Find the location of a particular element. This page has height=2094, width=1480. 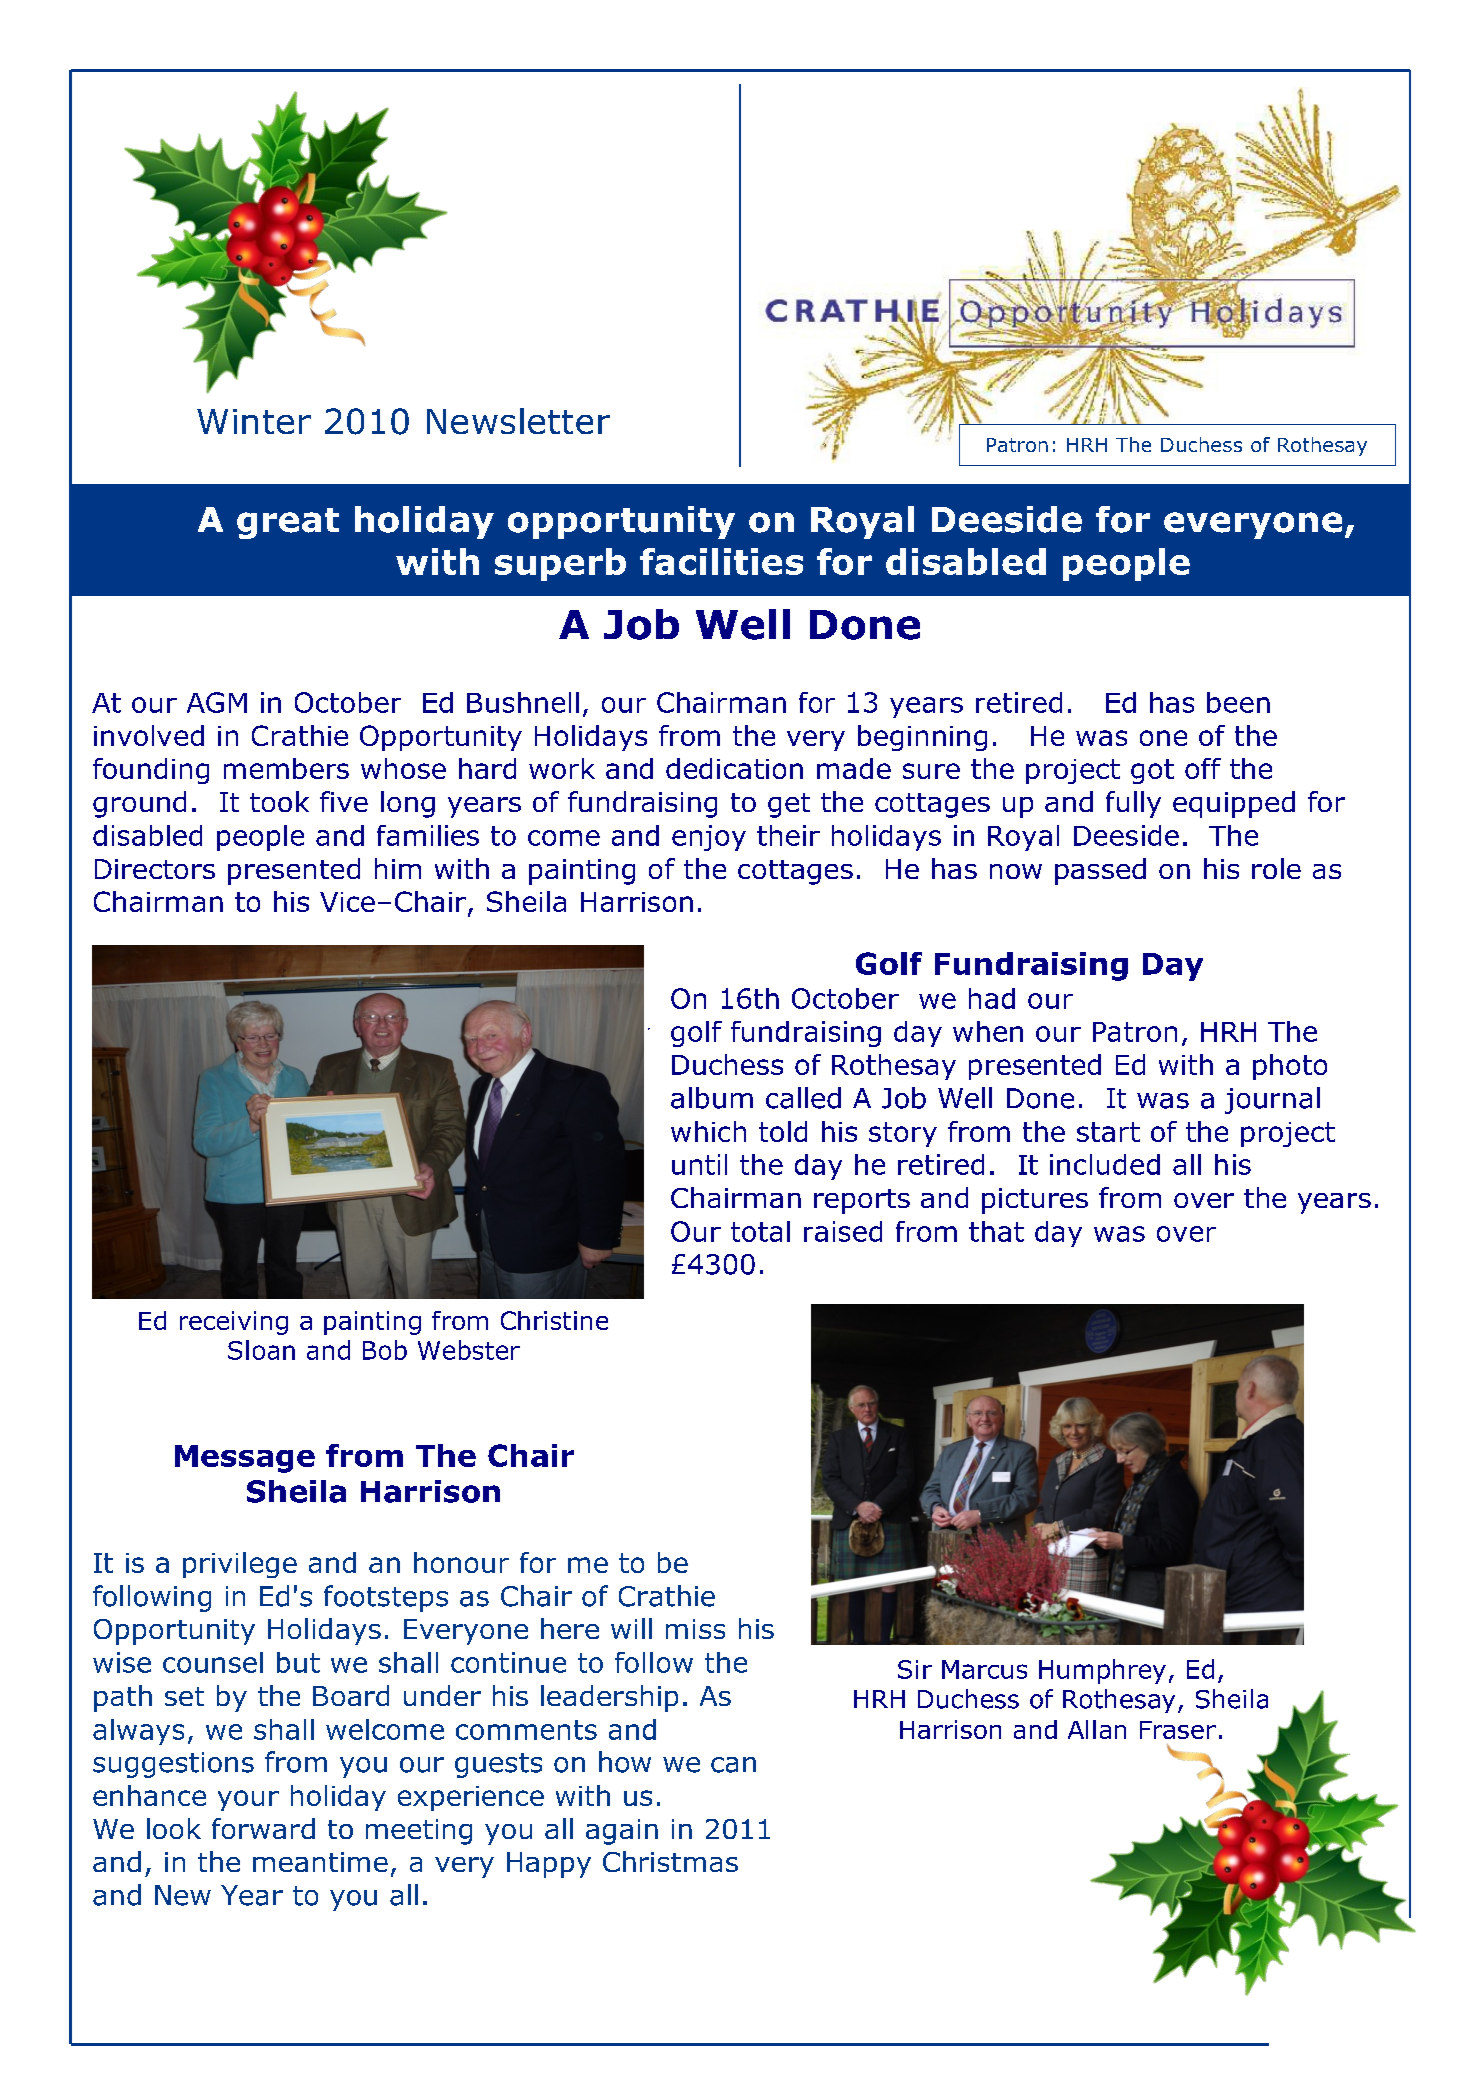

had is located at coordinates (992, 998).
